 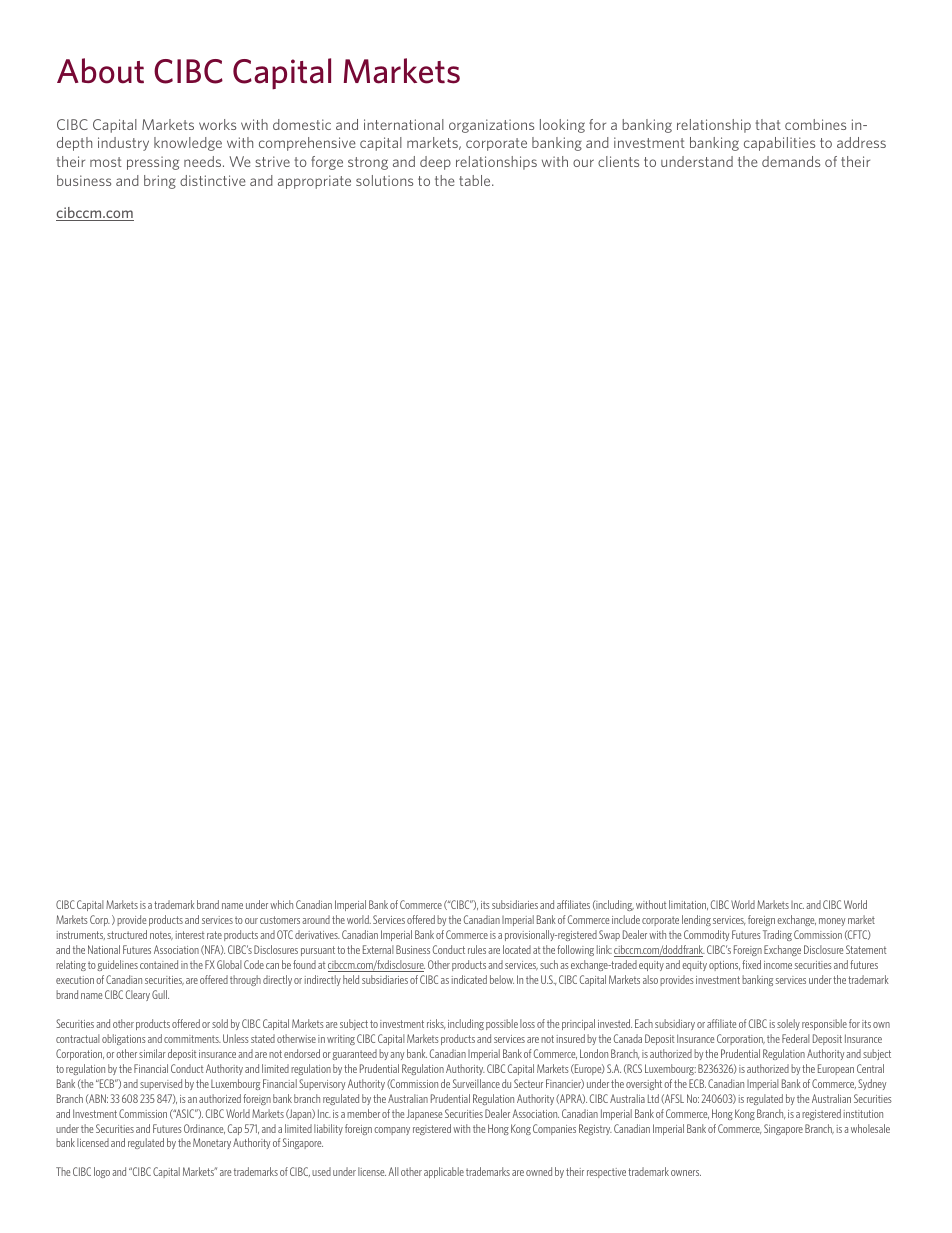 What do you see at coordinates (204, 1129) in the page?
I see `Ordinance` at bounding box center [204, 1129].
